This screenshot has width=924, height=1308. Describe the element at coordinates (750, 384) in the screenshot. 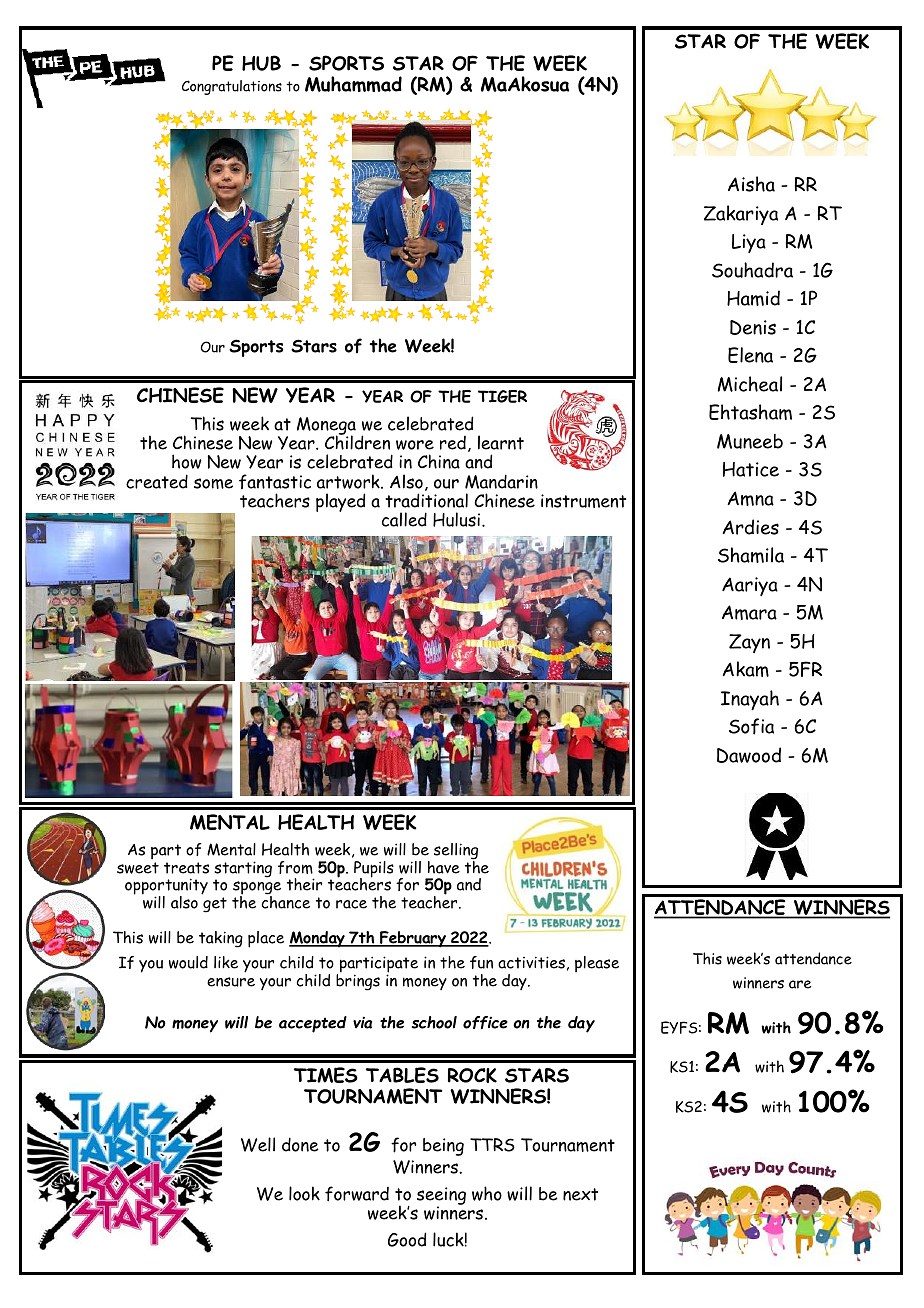

I see `Micheal` at that location.
